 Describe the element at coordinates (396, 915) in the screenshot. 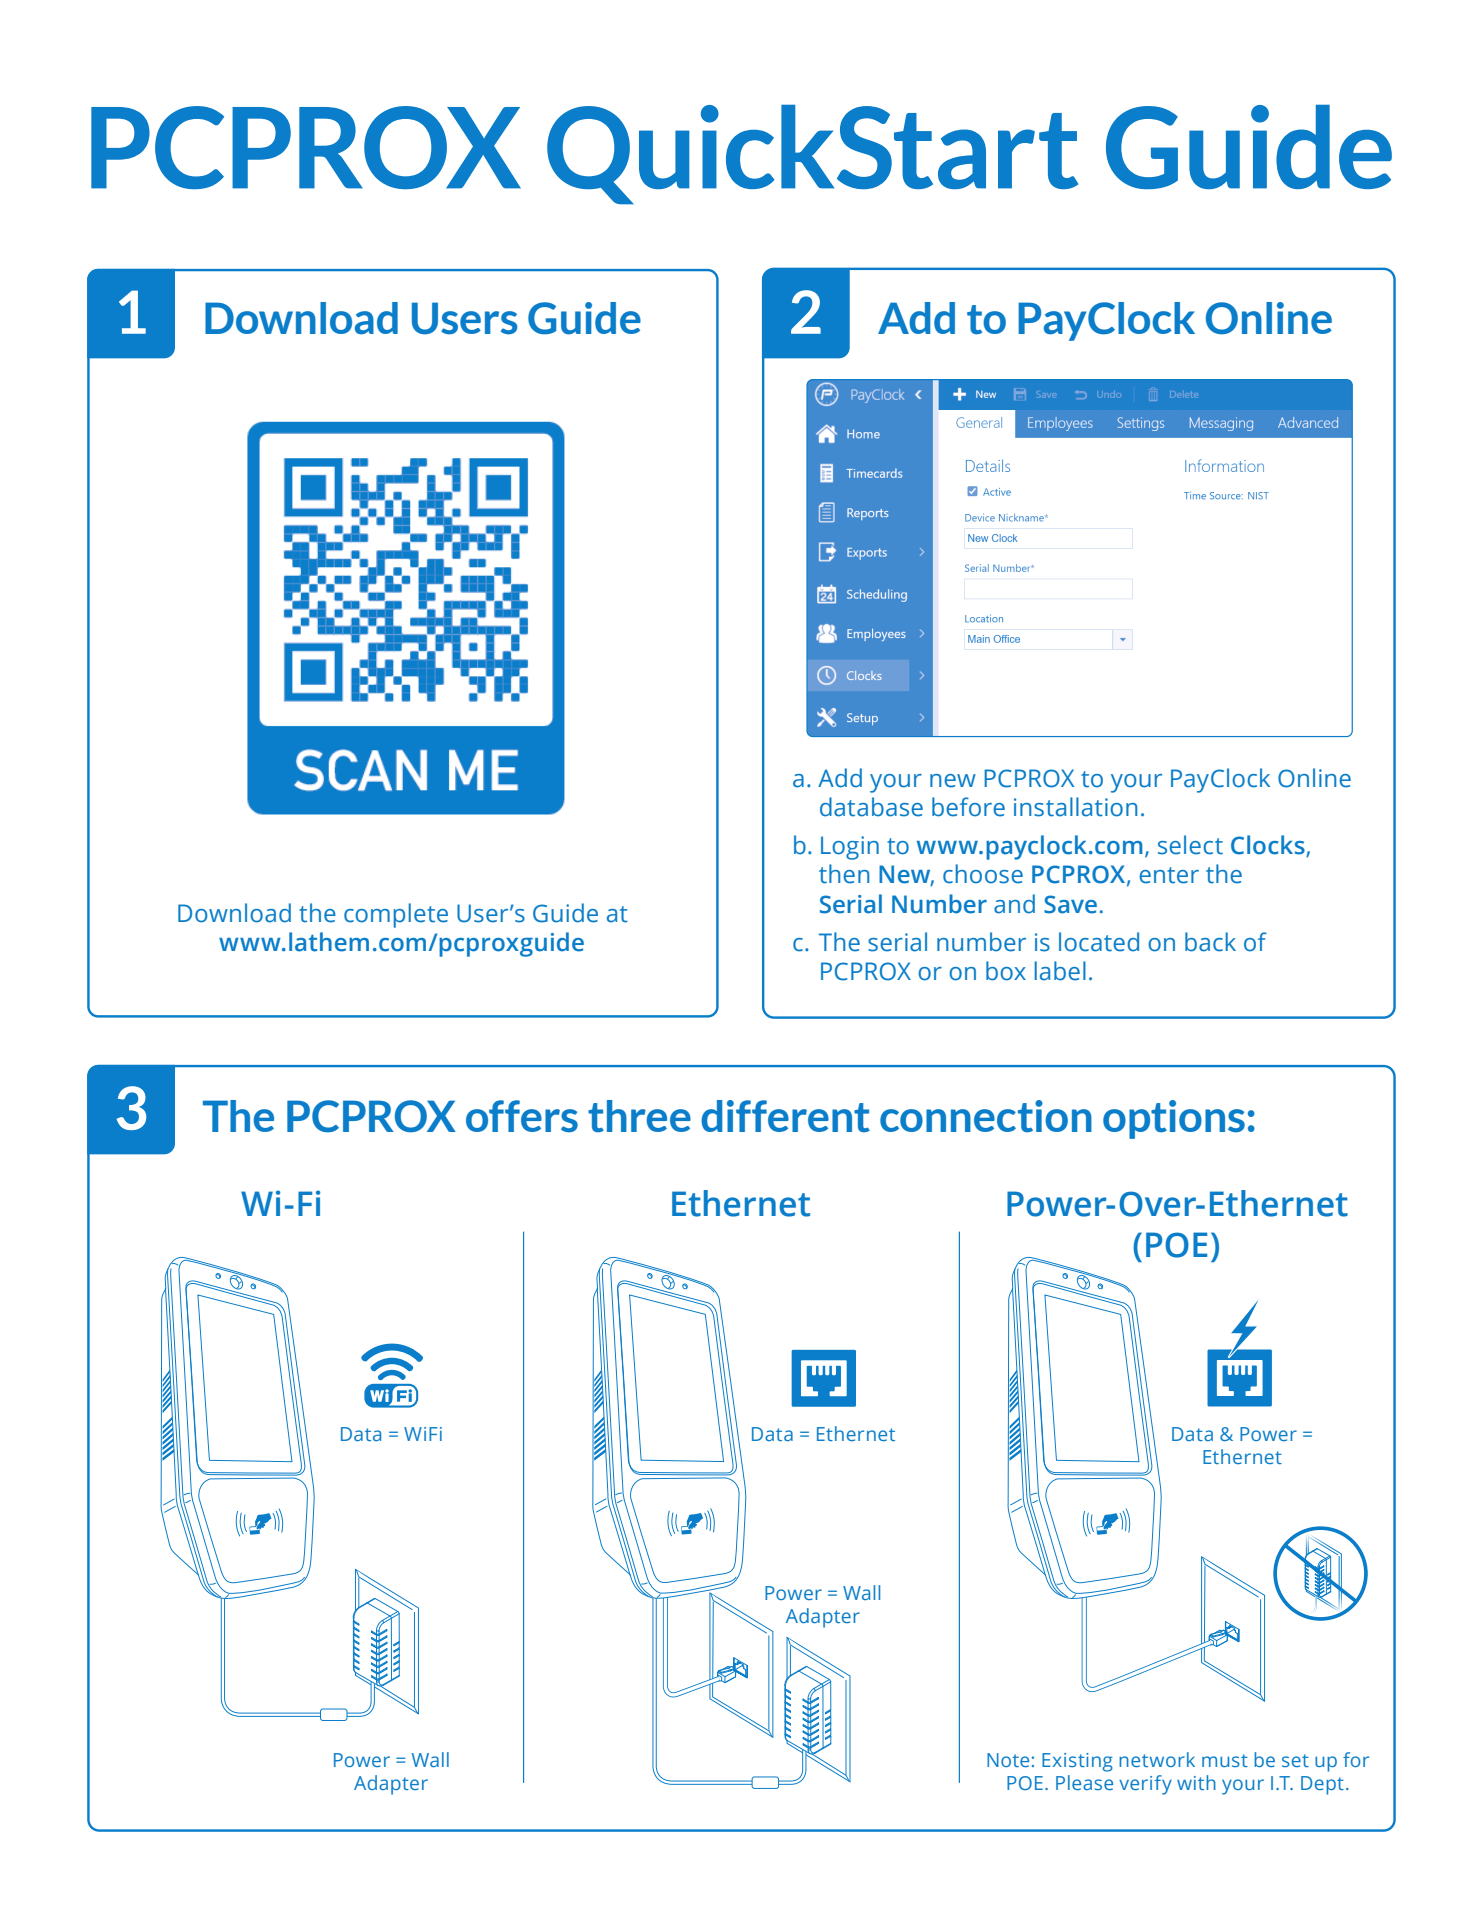

I see `complete` at that location.
